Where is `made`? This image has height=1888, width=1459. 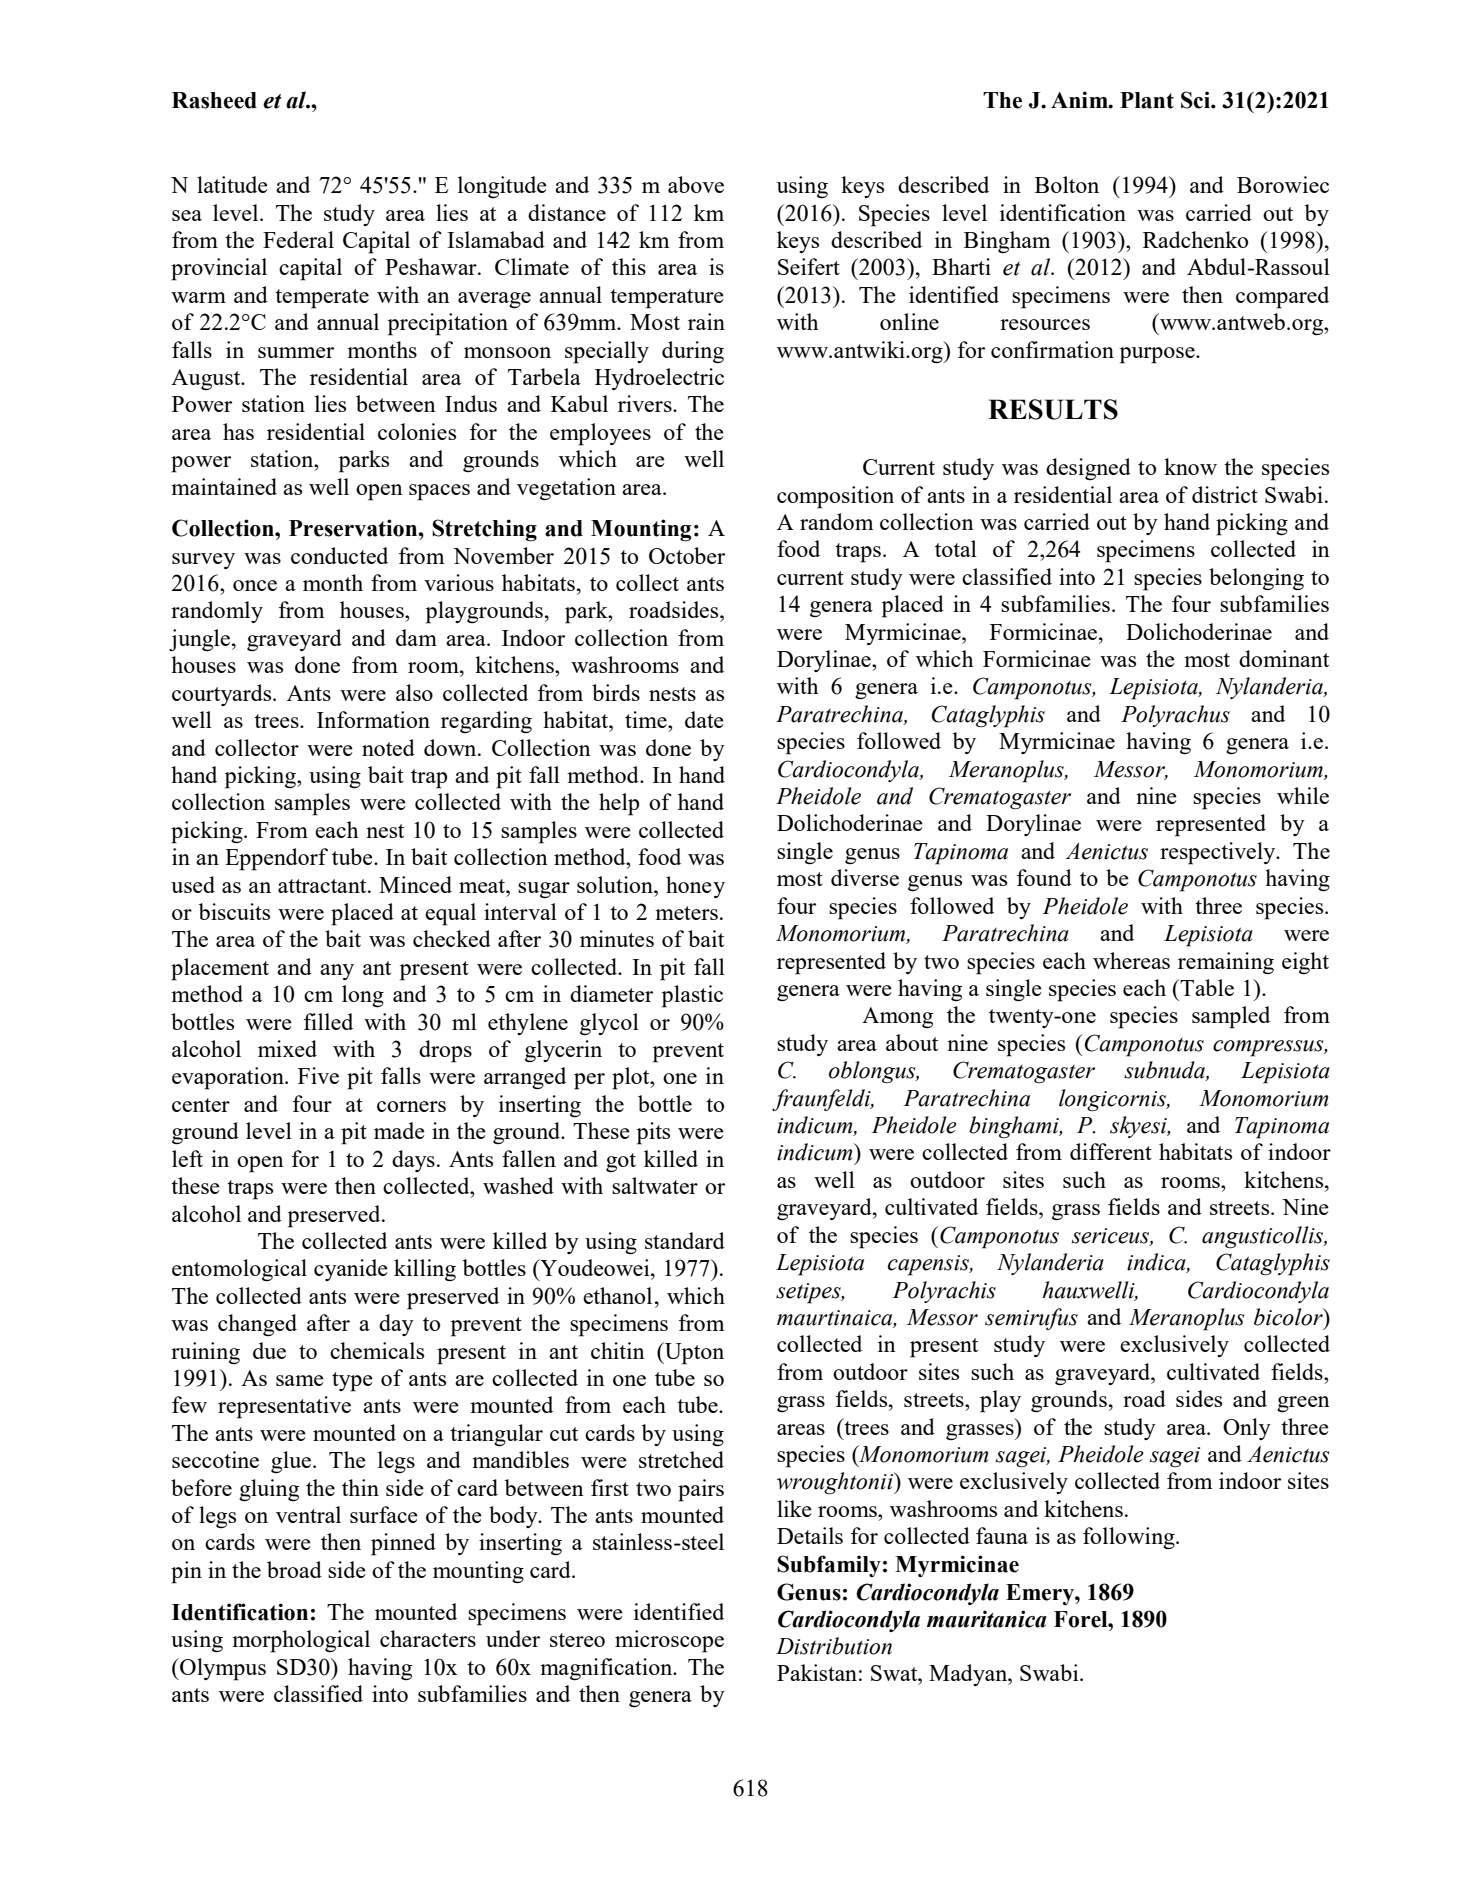
made is located at coordinates (399, 1130).
